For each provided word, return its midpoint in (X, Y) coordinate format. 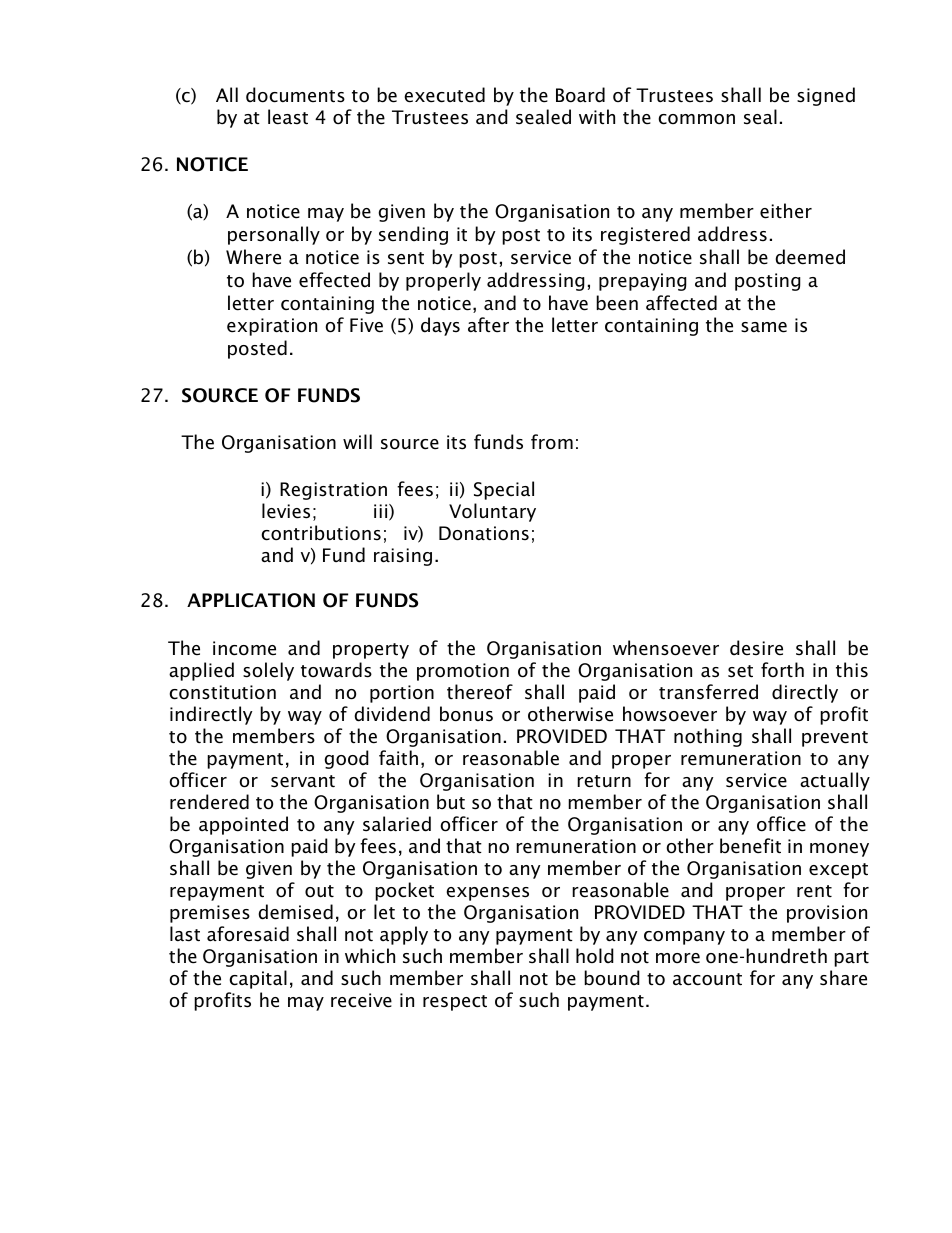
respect (455, 1003)
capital (258, 979)
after (488, 325)
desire (756, 648)
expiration (272, 327)
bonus (466, 714)
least (288, 117)
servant (303, 781)
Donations (484, 533)
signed (826, 96)
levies (286, 511)
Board (580, 95)
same (764, 327)
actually (835, 781)
